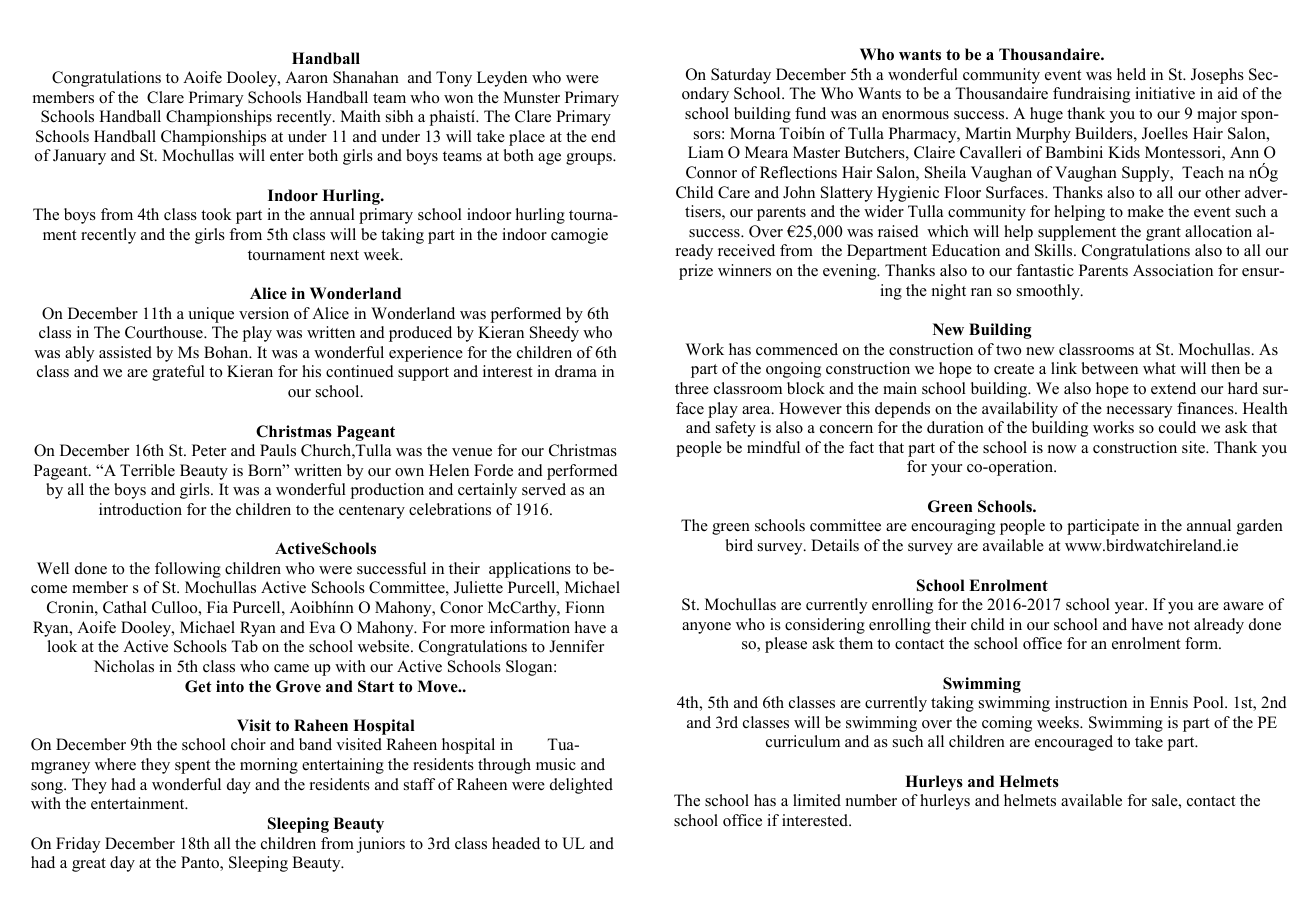 This screenshot has height=924, width=1308. What do you see at coordinates (78, 845) in the screenshot?
I see `Friday` at bounding box center [78, 845].
